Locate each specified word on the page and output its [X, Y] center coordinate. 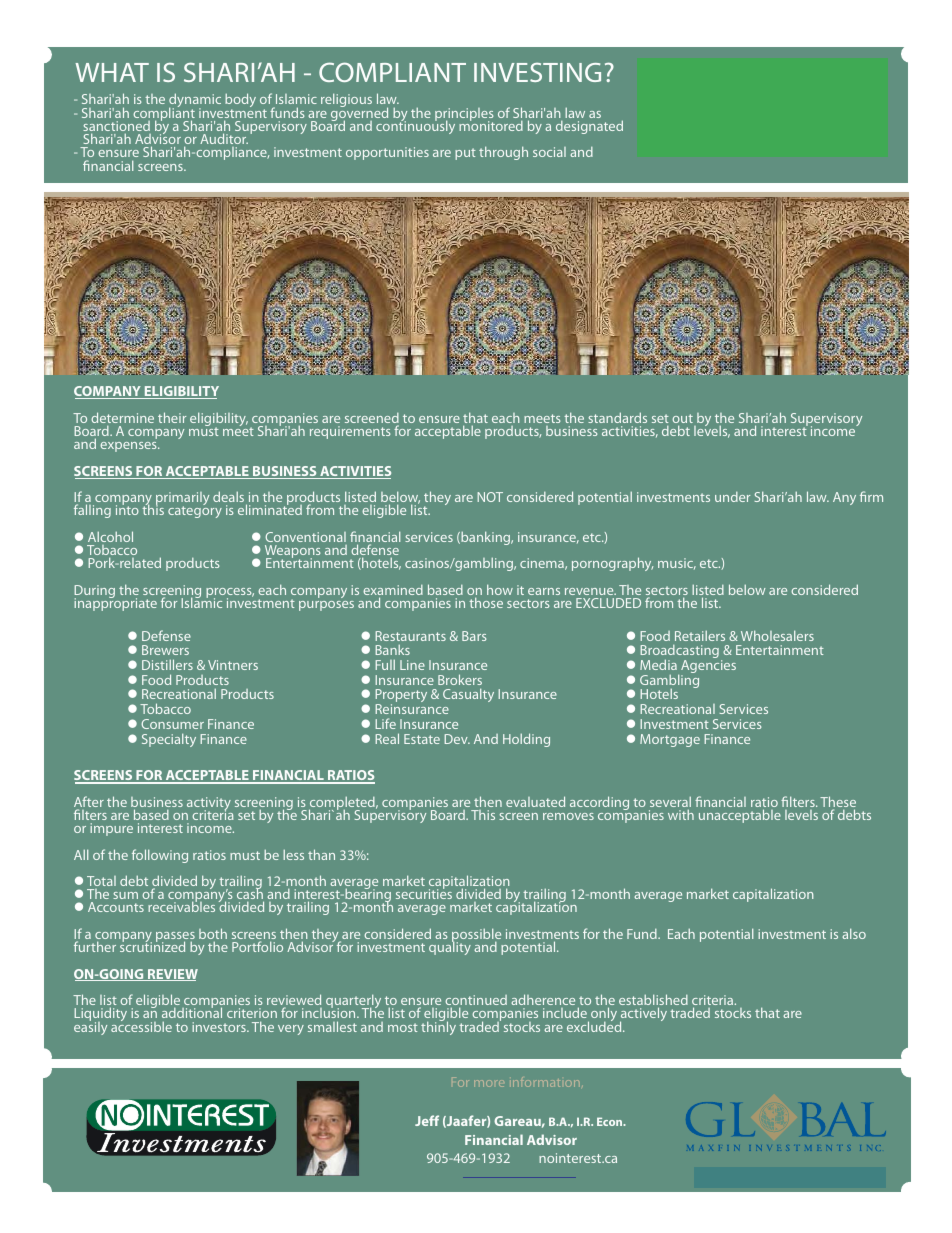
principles [464, 116]
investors [220, 1027]
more [489, 1083]
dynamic [195, 102]
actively [643, 1015]
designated [589, 127]
